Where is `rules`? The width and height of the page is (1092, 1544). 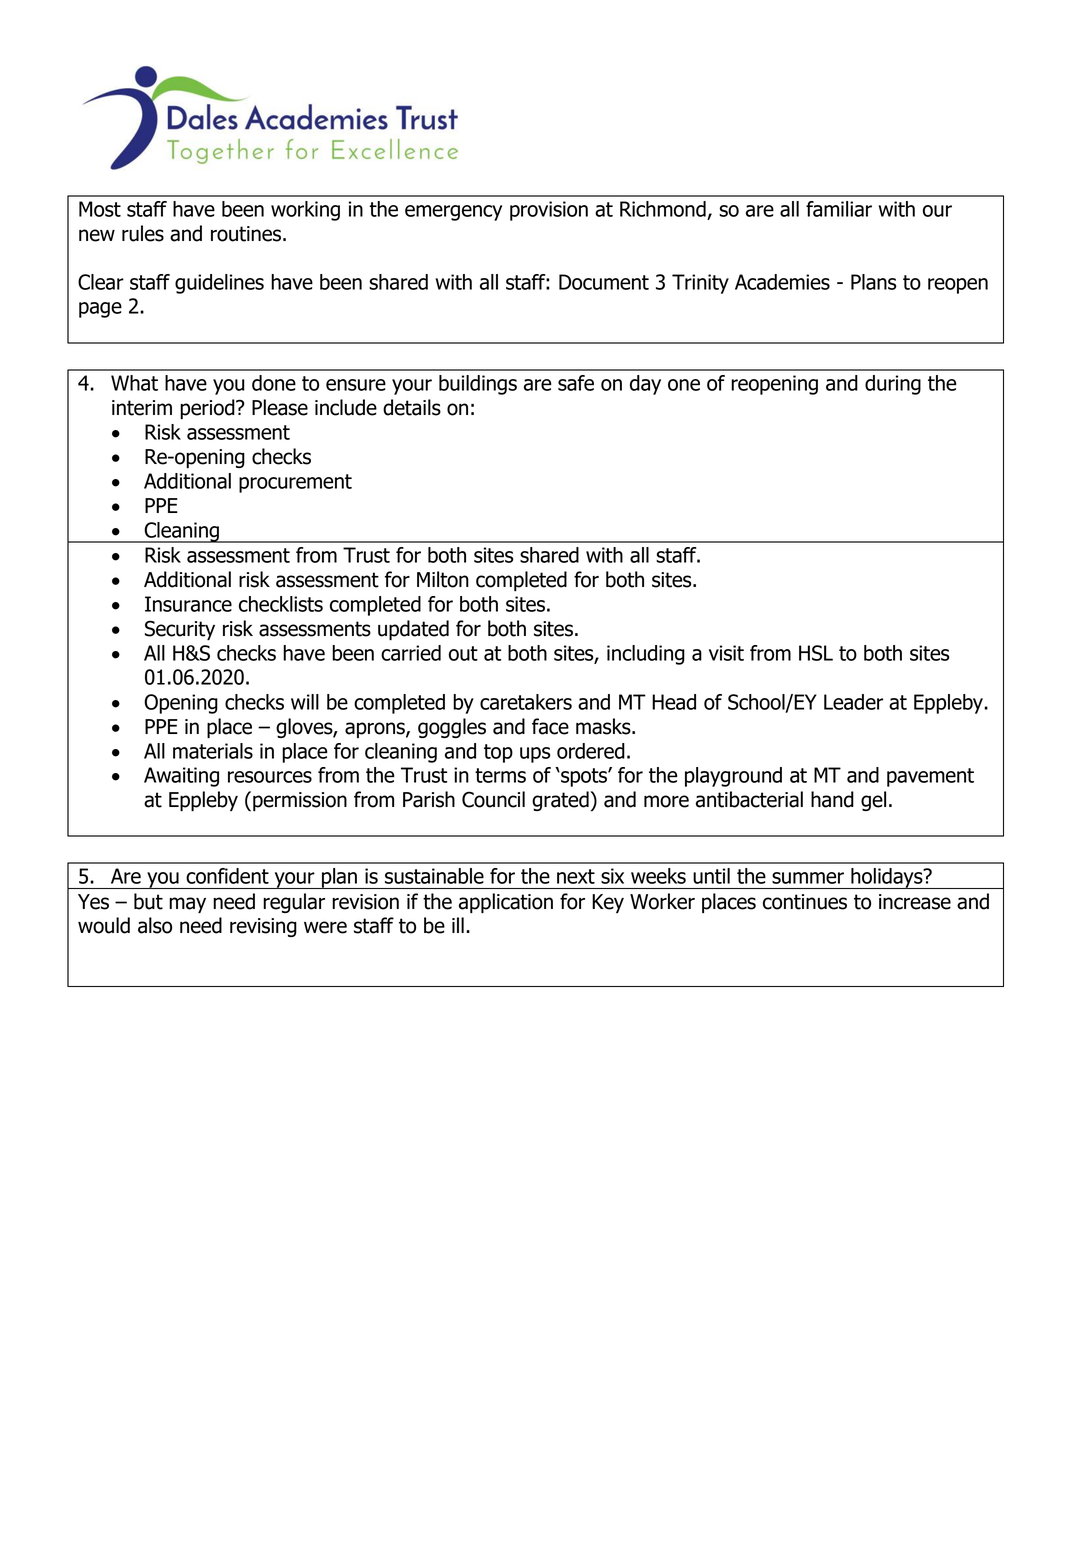
rules is located at coordinates (143, 233).
